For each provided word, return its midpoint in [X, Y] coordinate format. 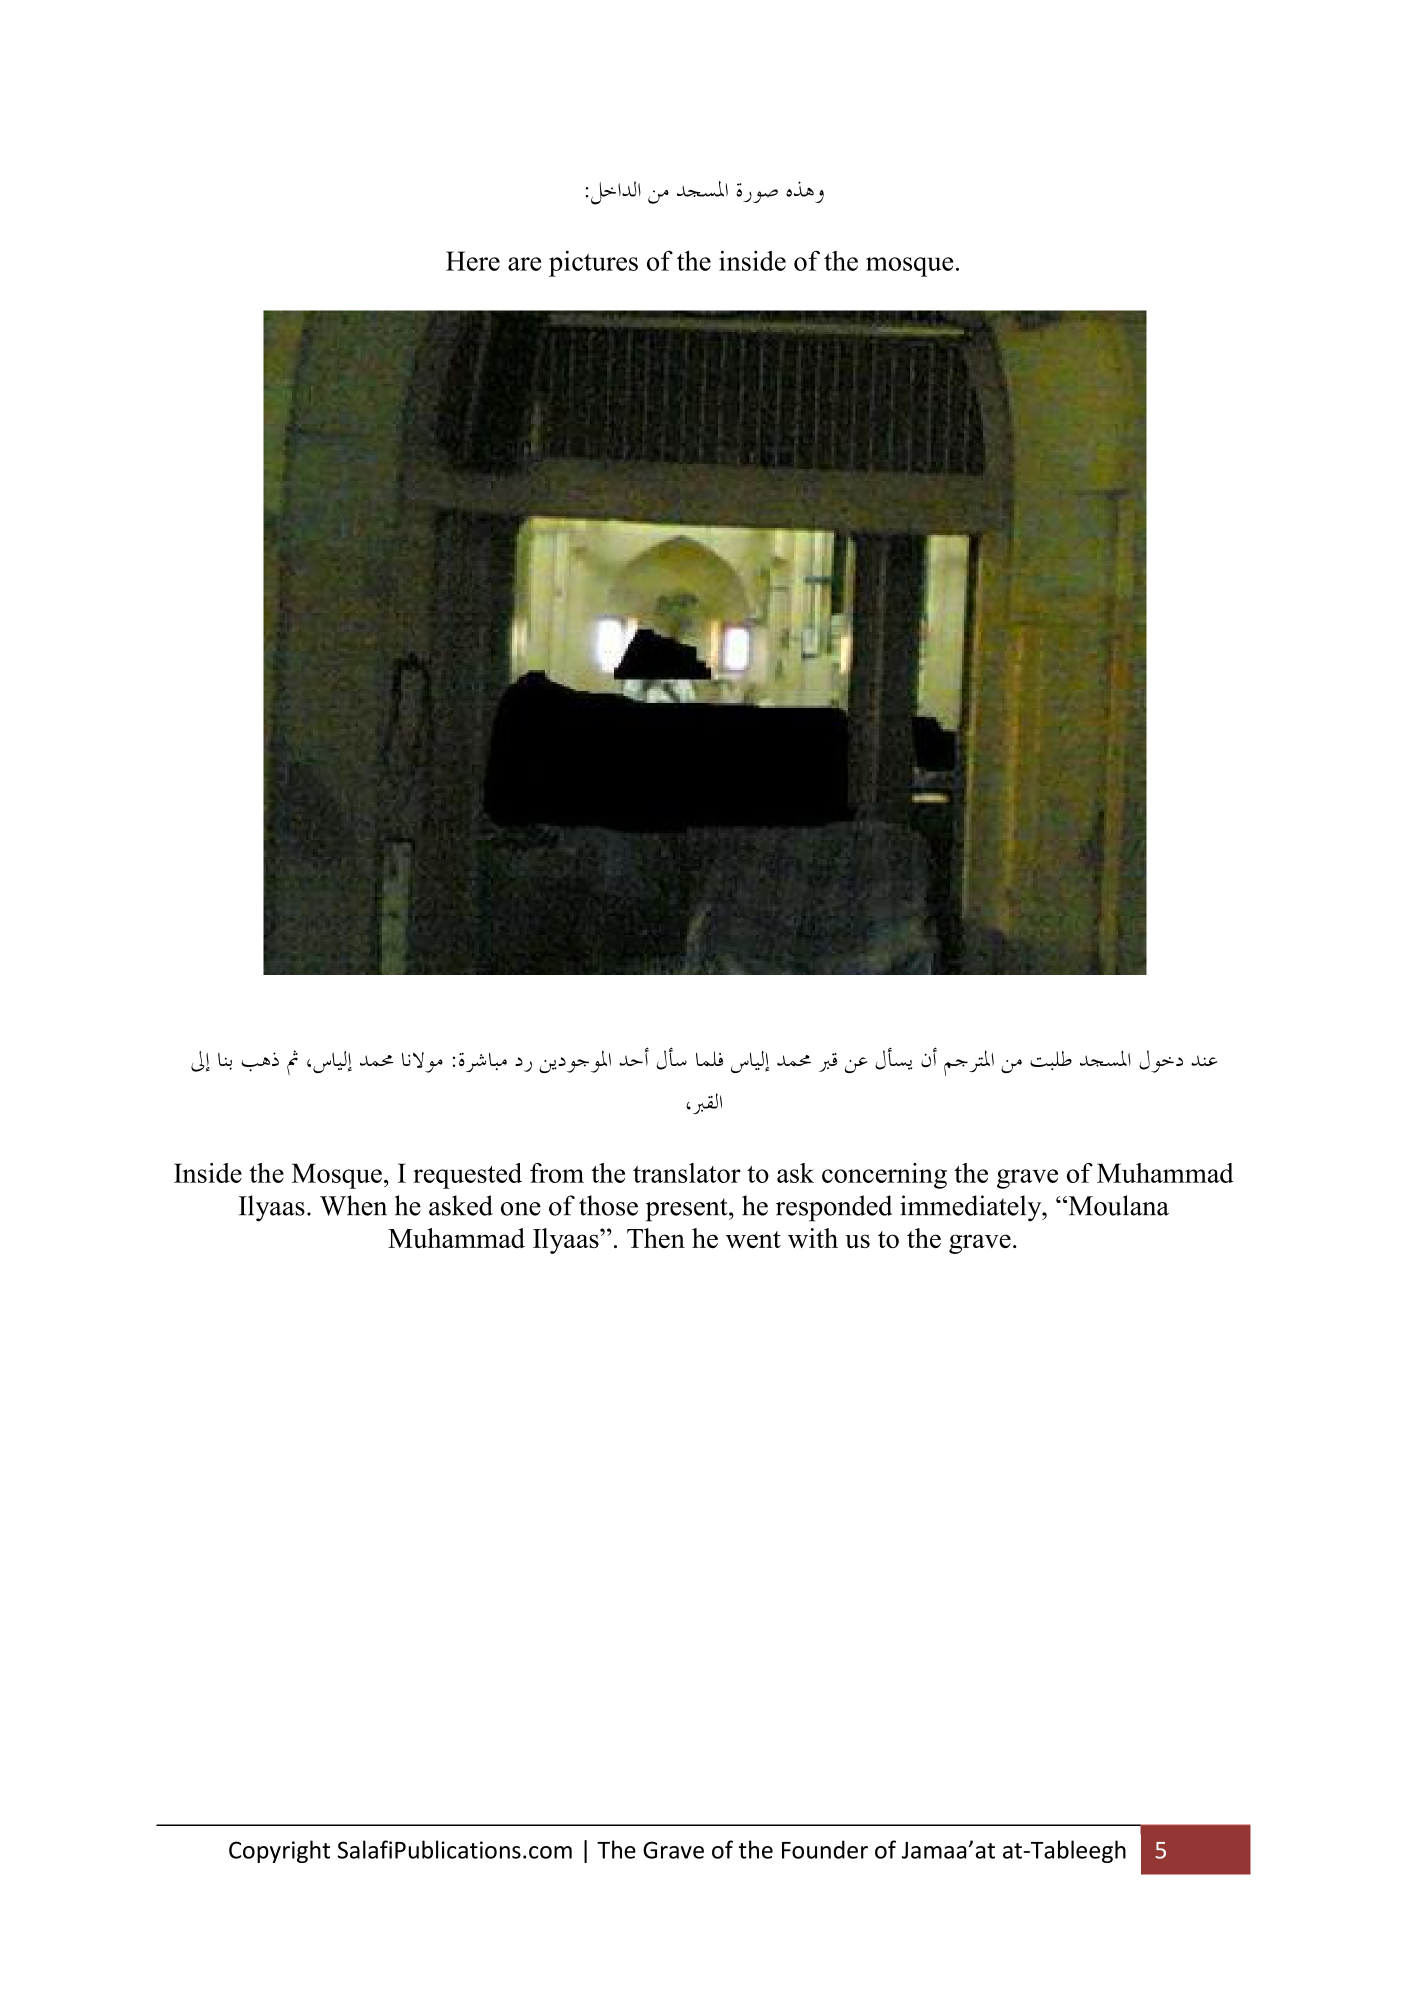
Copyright [279, 1851]
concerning [884, 1176]
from [557, 1173]
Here [473, 261]
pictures [593, 264]
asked [461, 1205]
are [524, 264]
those [608, 1205]
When [353, 1205]
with [813, 1238]
